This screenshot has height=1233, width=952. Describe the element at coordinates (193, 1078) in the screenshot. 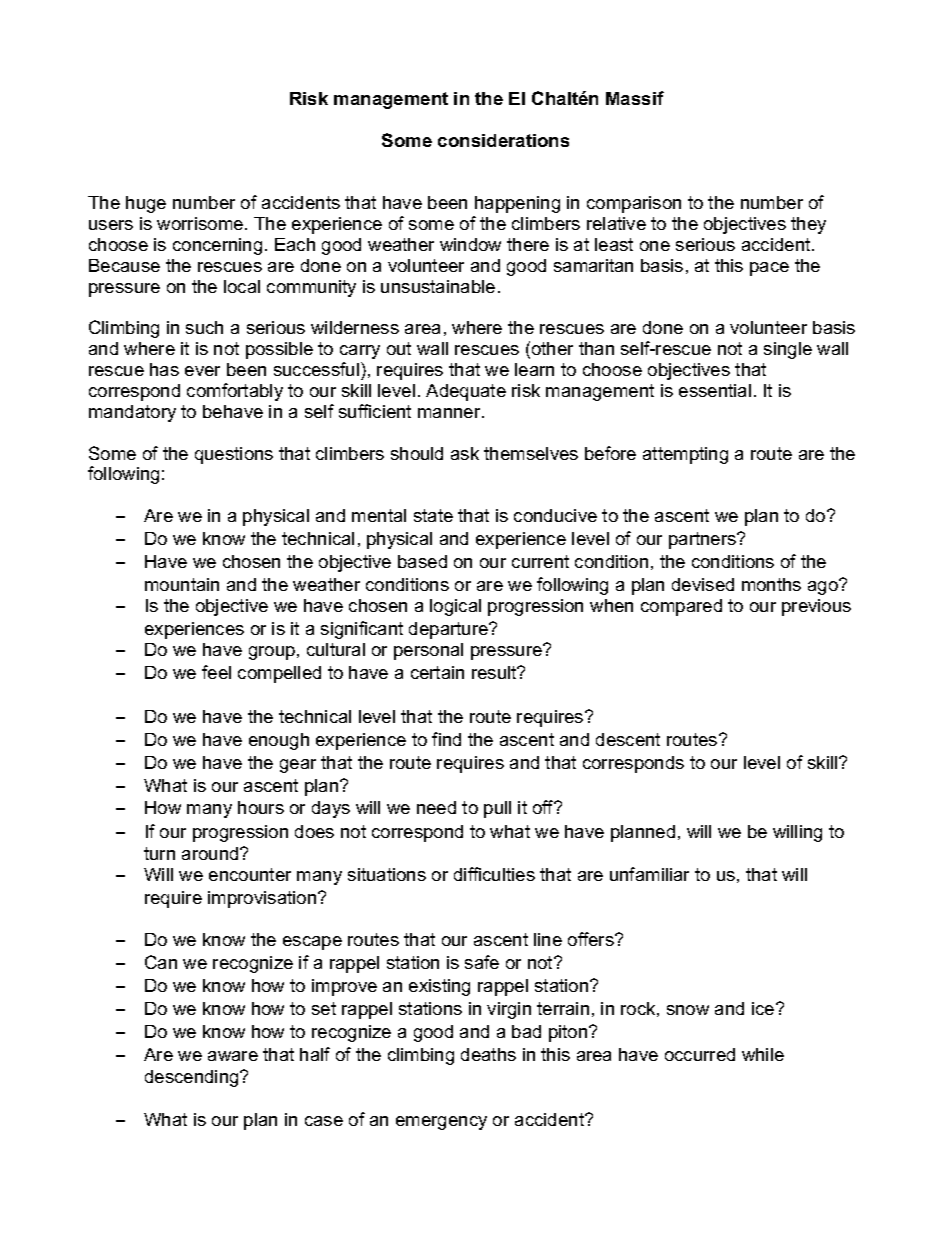

I see `descending` at that location.
